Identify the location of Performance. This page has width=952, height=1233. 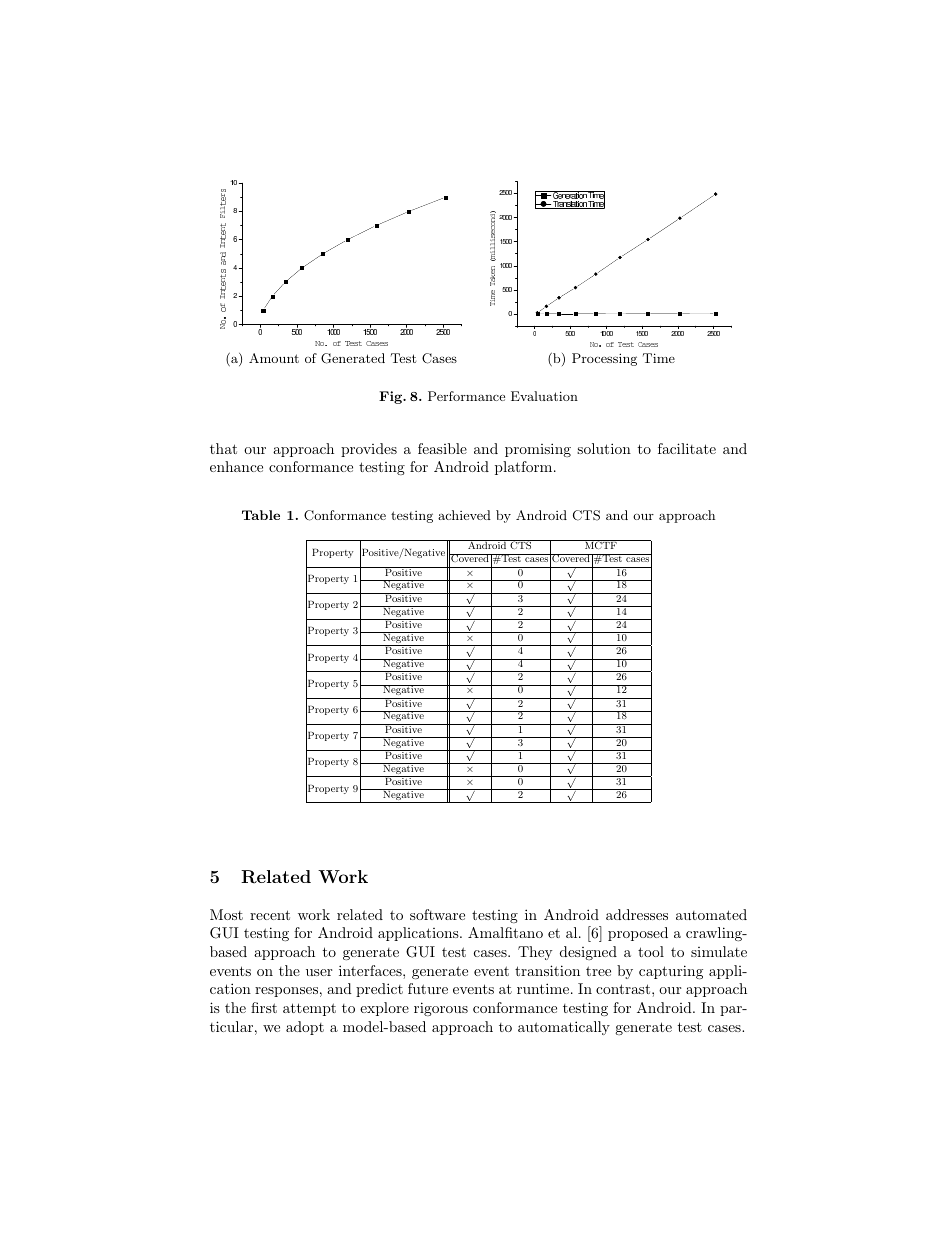
(466, 396).
